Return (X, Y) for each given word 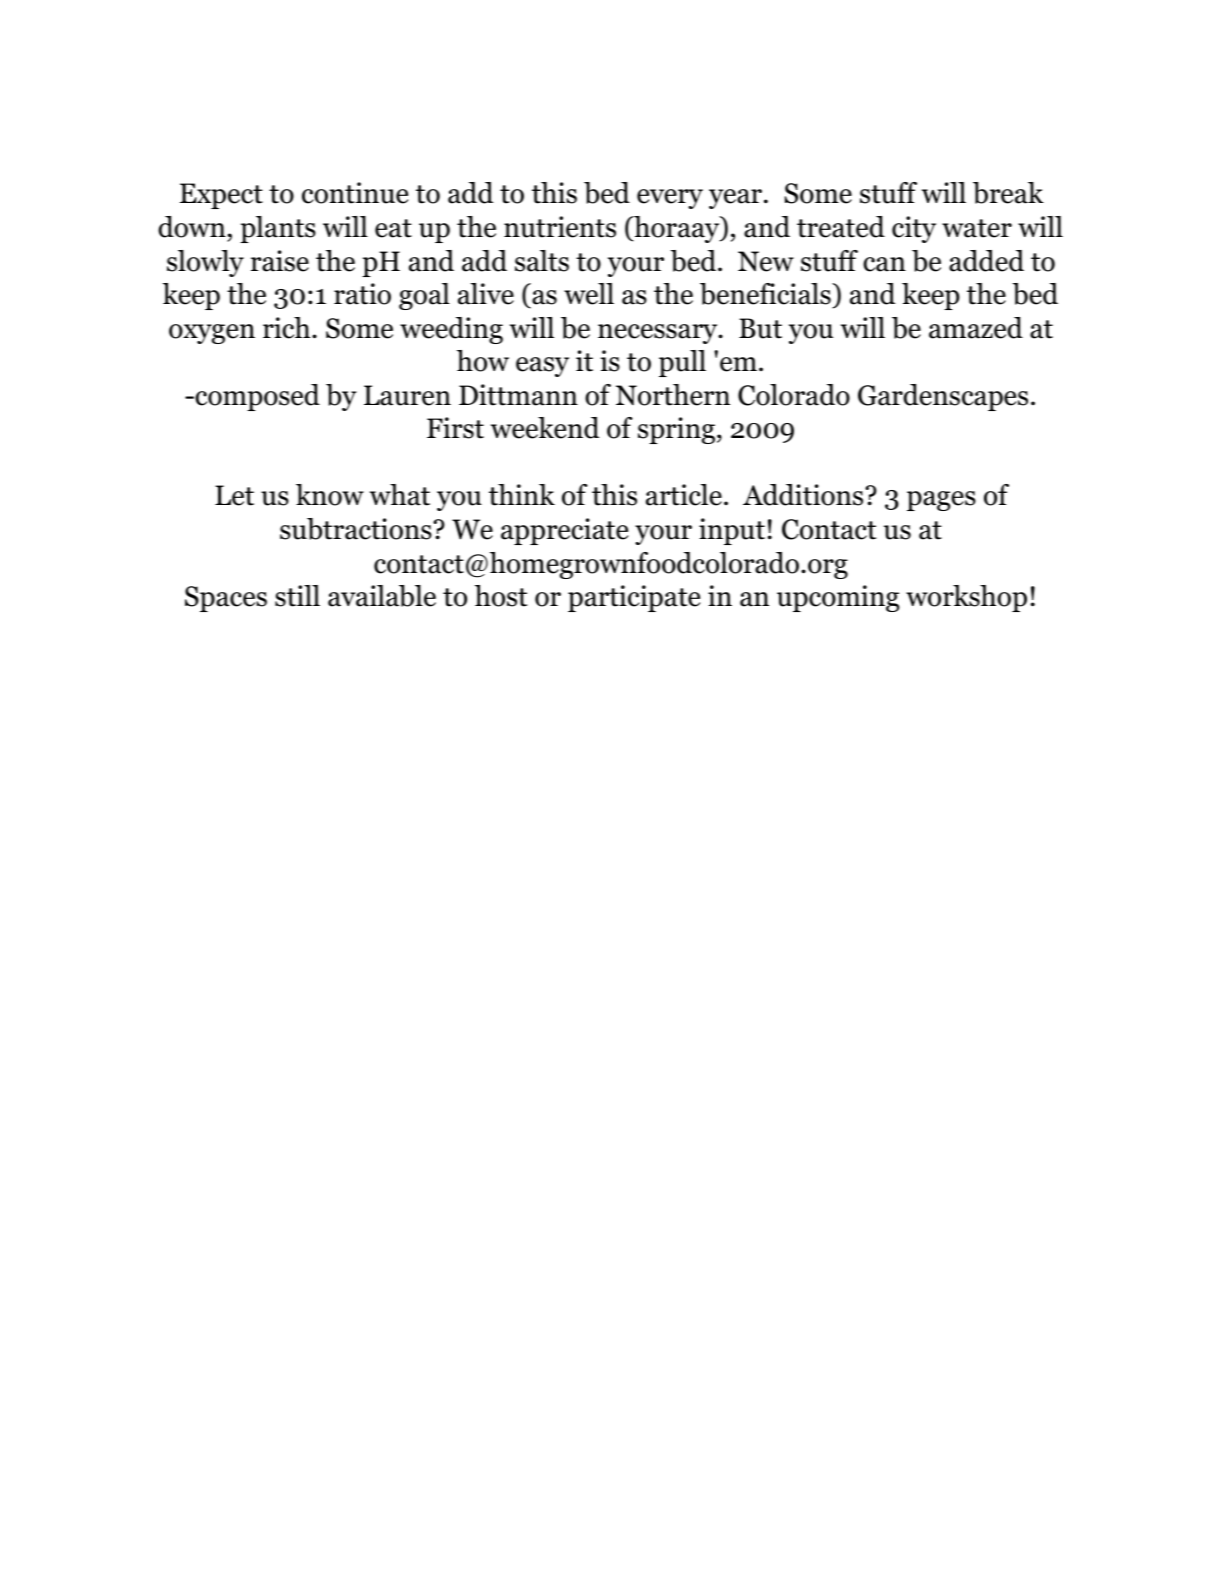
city (914, 229)
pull (682, 363)
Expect (221, 196)
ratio (362, 294)
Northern (673, 395)
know (330, 495)
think (522, 495)
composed (256, 397)
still (297, 596)
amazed (976, 328)
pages (941, 501)
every (670, 199)
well (589, 294)
